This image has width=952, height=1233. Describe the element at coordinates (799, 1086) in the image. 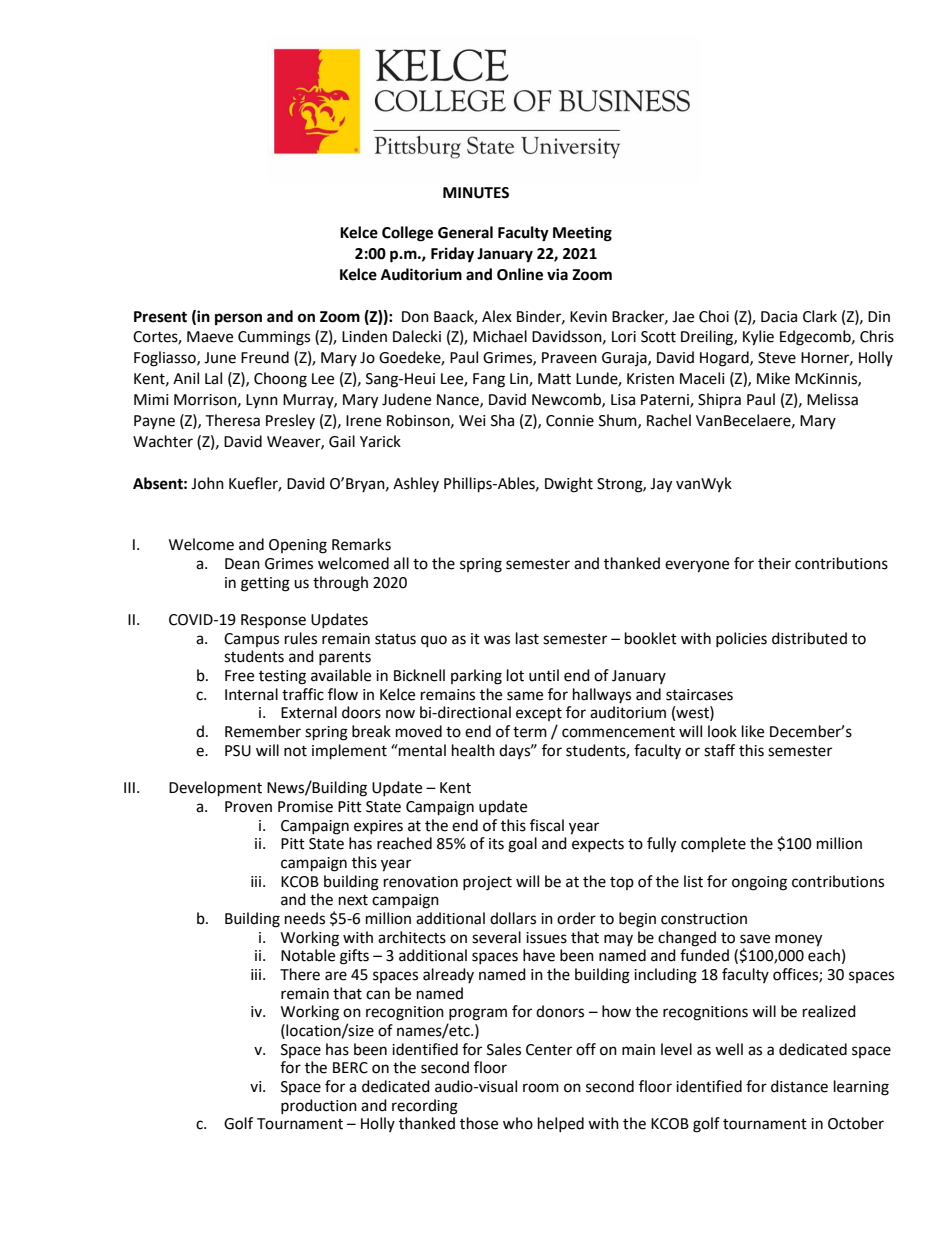

I see `distance` at that location.
